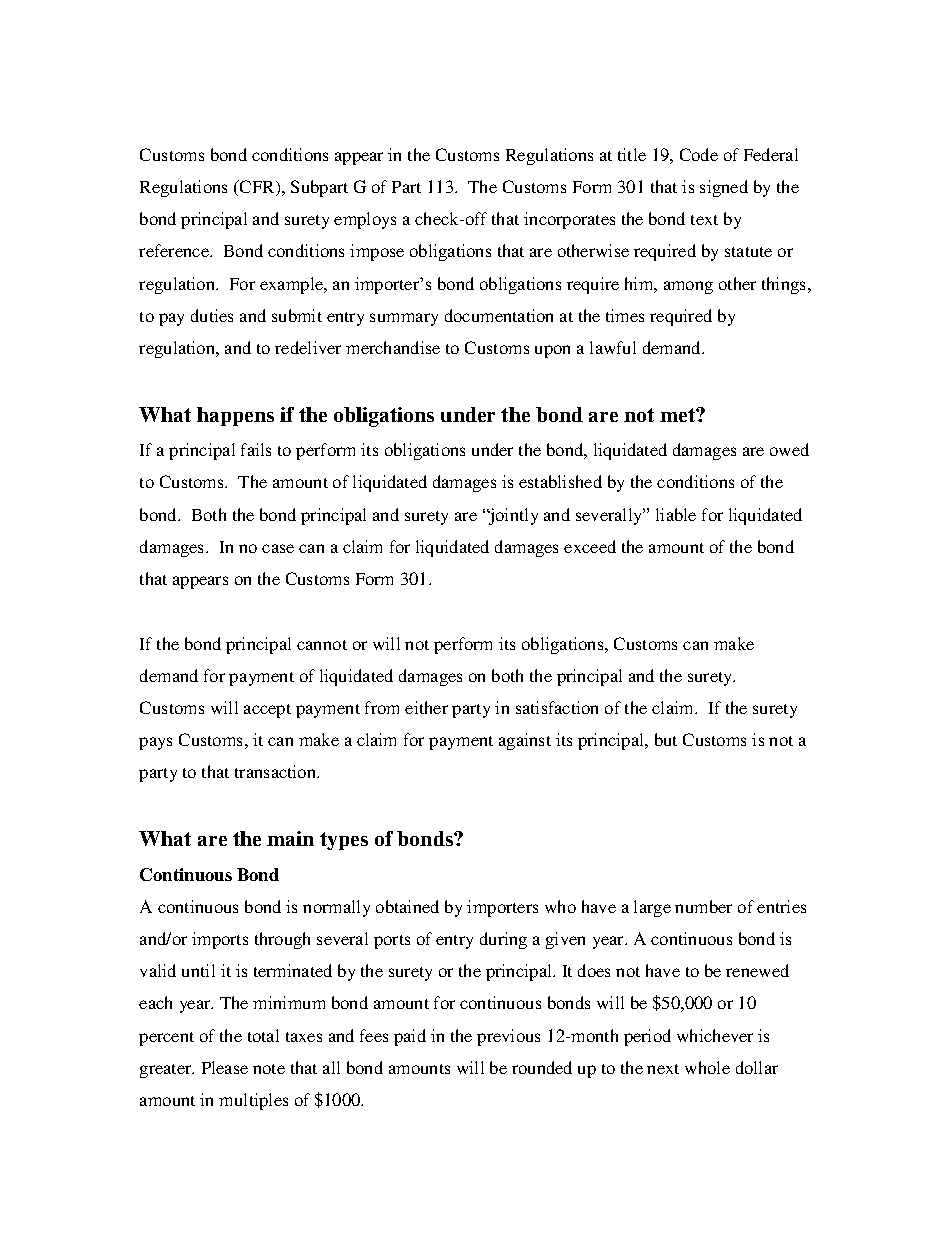 This screenshot has height=1233, width=952. Describe the element at coordinates (569, 220) in the screenshot. I see `incorporates` at that location.
